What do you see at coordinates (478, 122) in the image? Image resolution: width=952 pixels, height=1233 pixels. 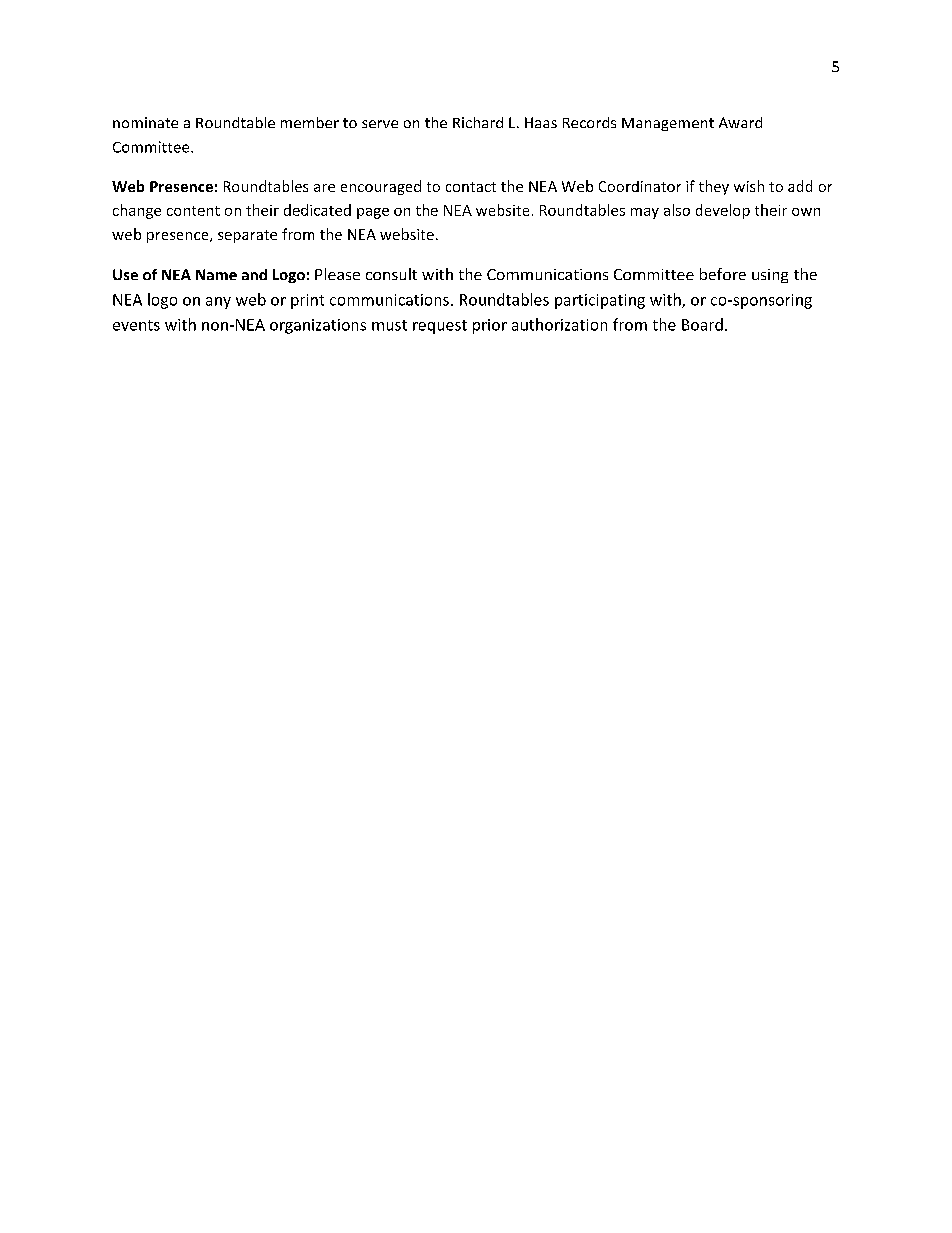 I see `Richard` at bounding box center [478, 122].
